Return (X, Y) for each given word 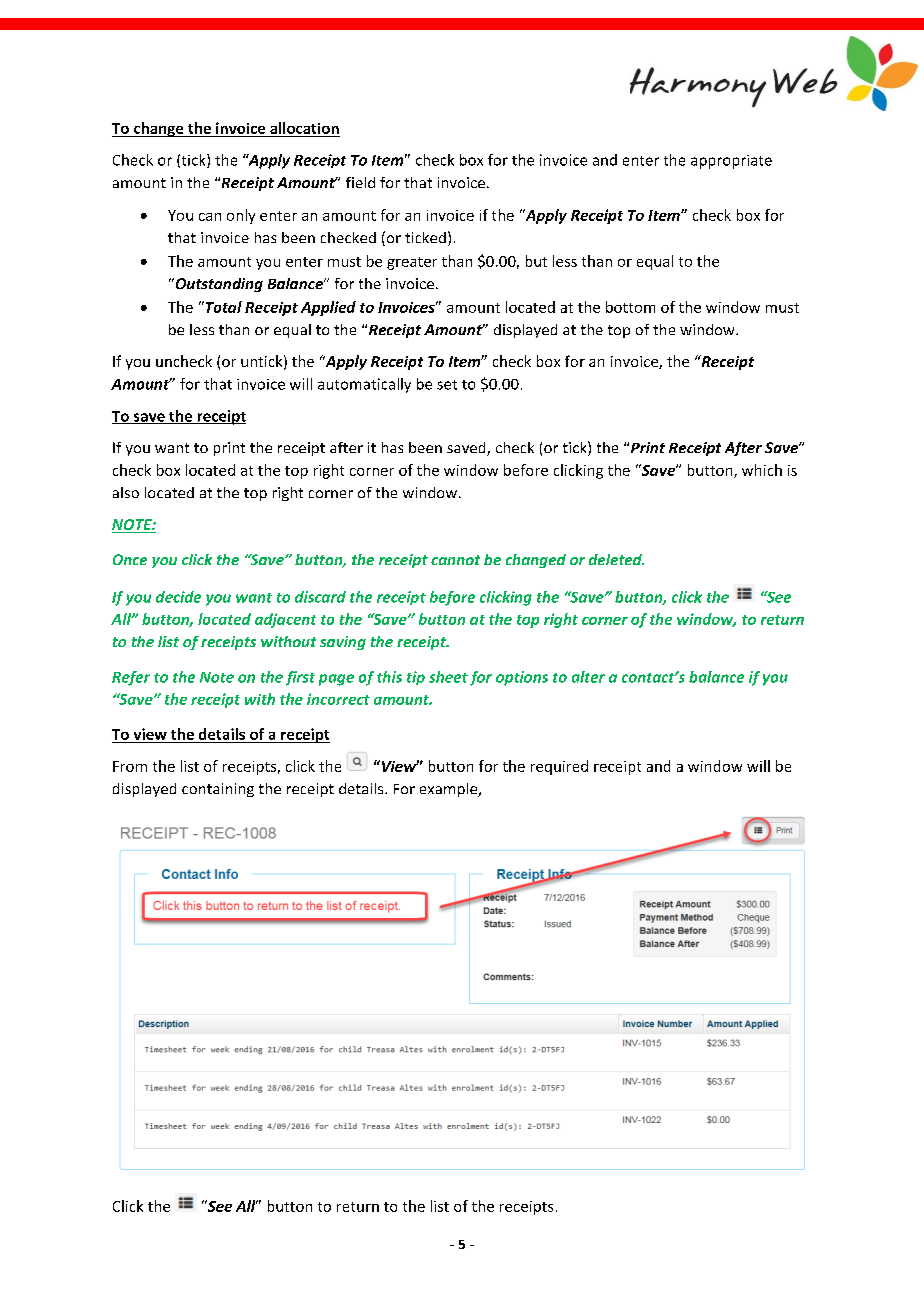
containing (218, 790)
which (762, 470)
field (360, 182)
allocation (304, 128)
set (447, 385)
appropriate (731, 162)
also (126, 492)
